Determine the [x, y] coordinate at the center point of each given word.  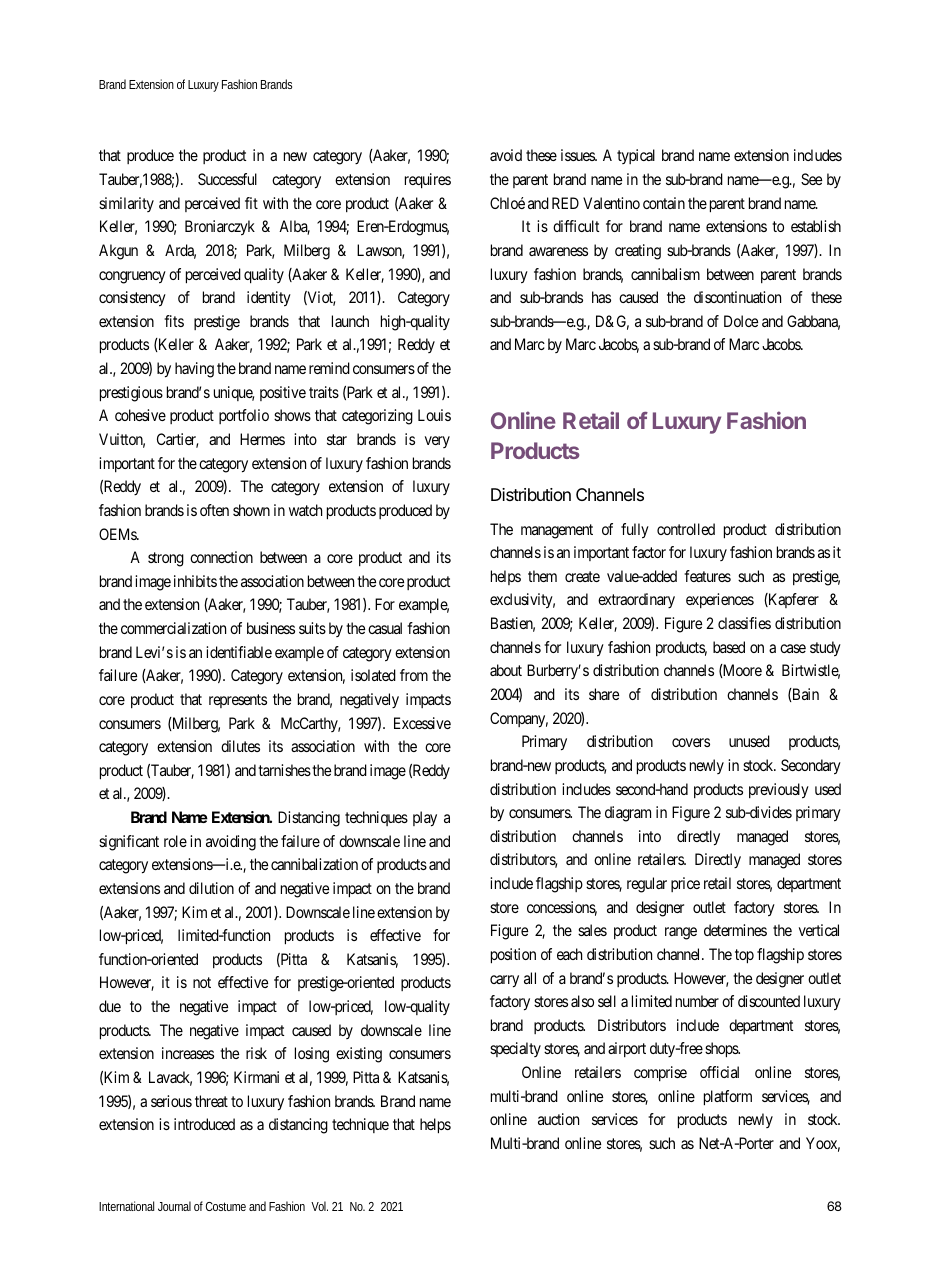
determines [735, 930]
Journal [174, 1206]
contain [664, 203]
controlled [686, 529]
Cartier [177, 440]
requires [428, 181]
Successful [227, 179]
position [513, 956]
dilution [211, 888]
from [414, 675]
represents [238, 701]
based [729, 647]
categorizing [377, 417]
